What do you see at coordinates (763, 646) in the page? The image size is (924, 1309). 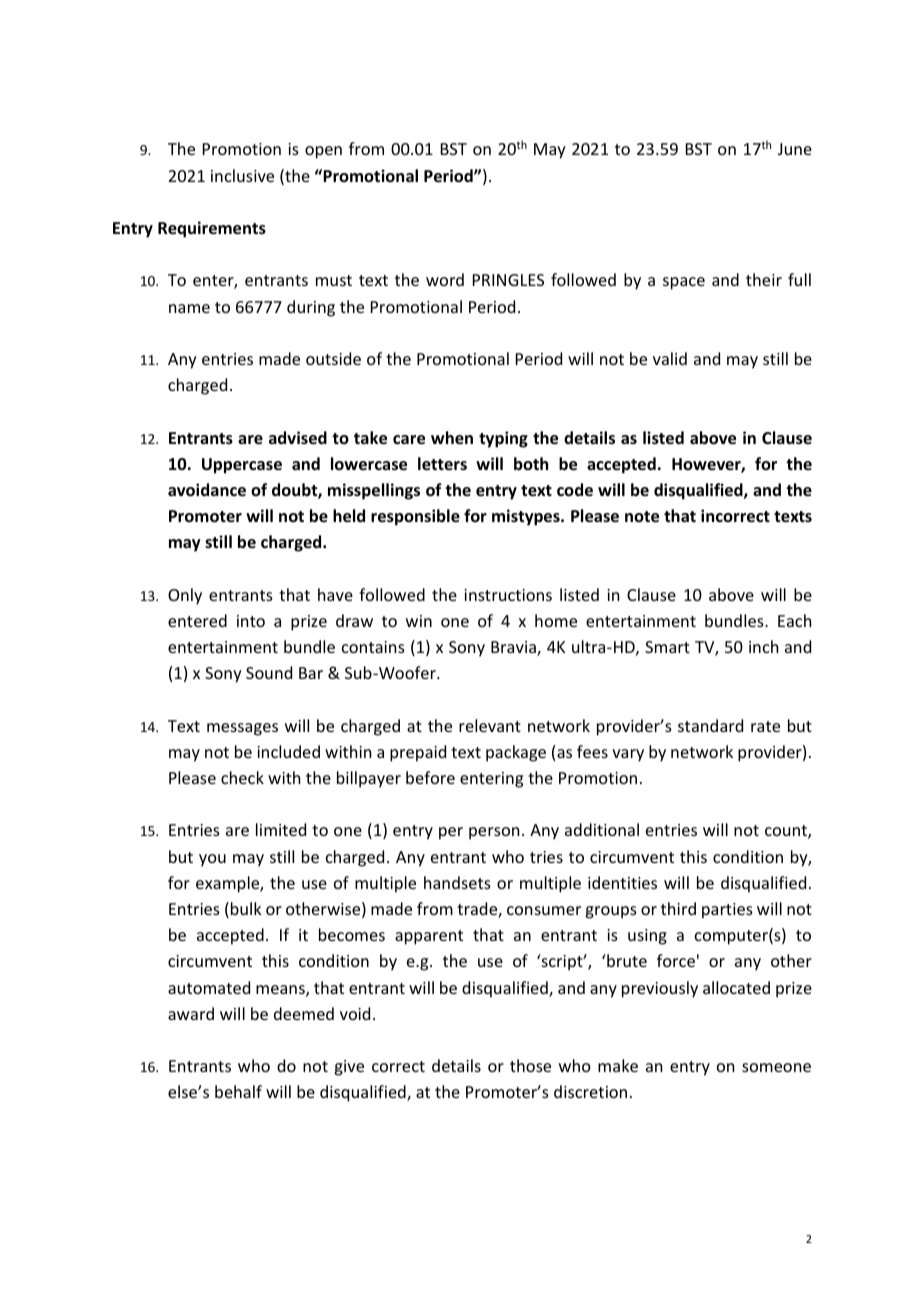 I see `inch` at bounding box center [763, 646].
